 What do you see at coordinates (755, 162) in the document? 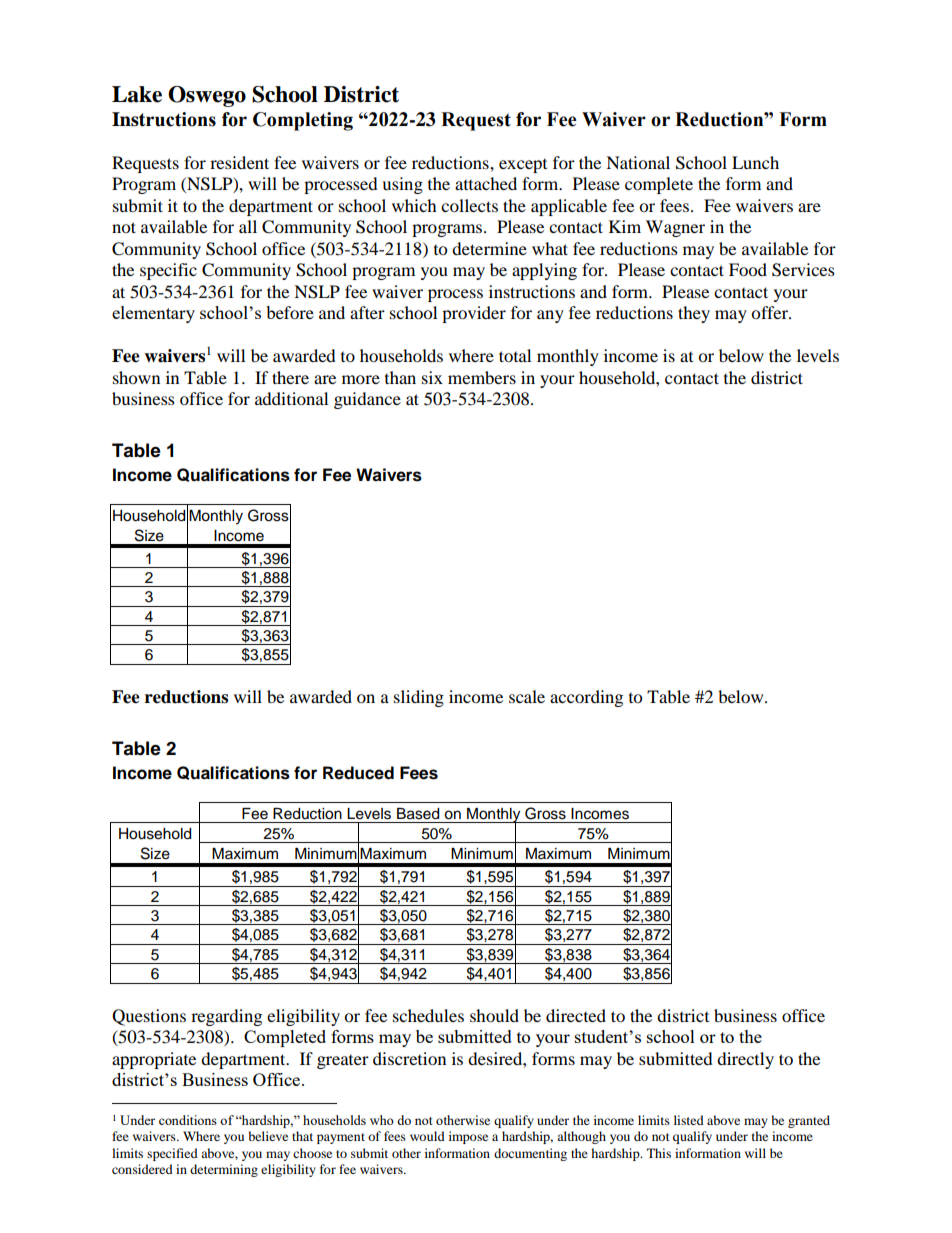
I see `Lunch` at bounding box center [755, 162].
